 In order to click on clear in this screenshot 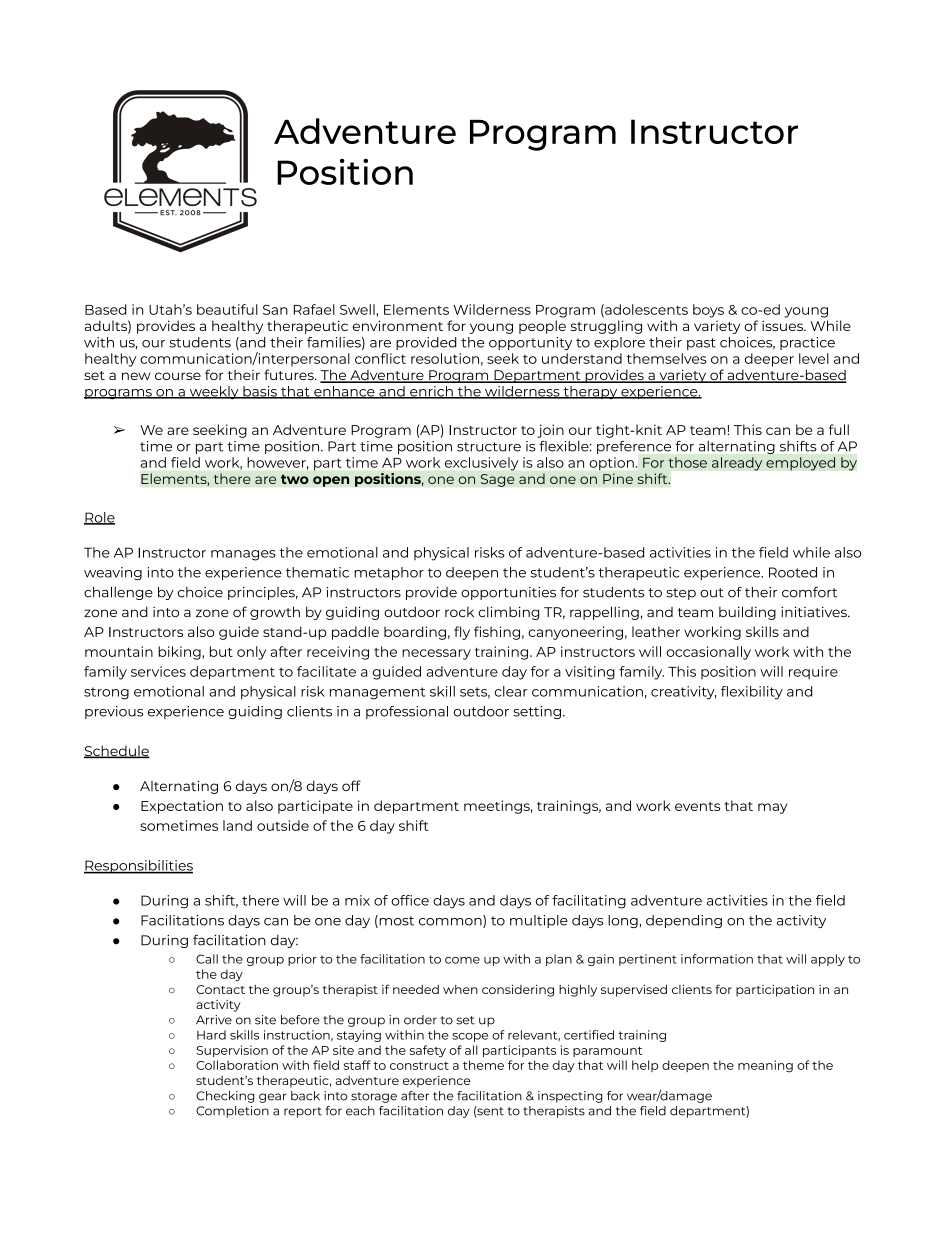, I will do `click(511, 691)`.
